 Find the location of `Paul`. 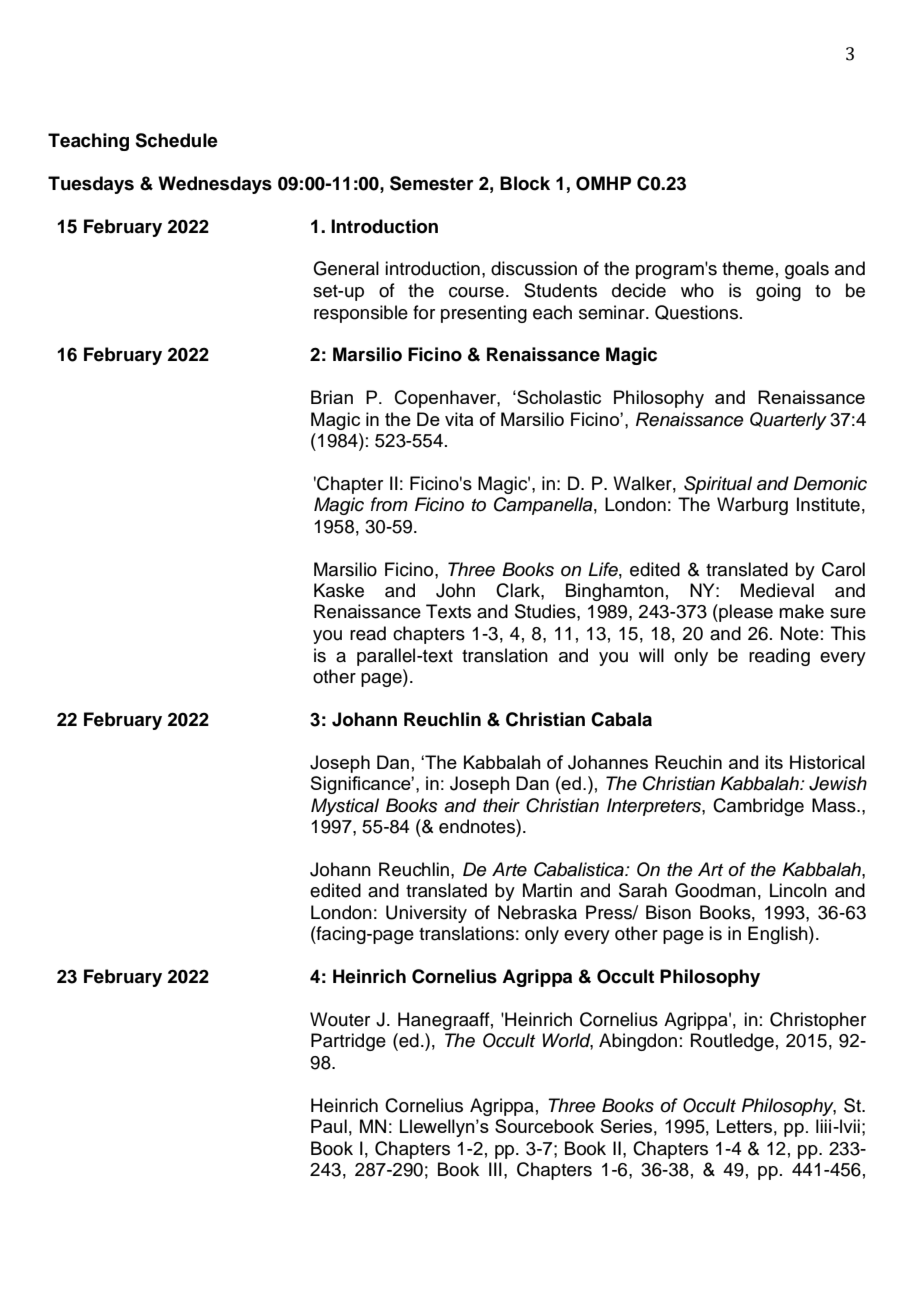

Paul is located at coordinates (329, 1126).
